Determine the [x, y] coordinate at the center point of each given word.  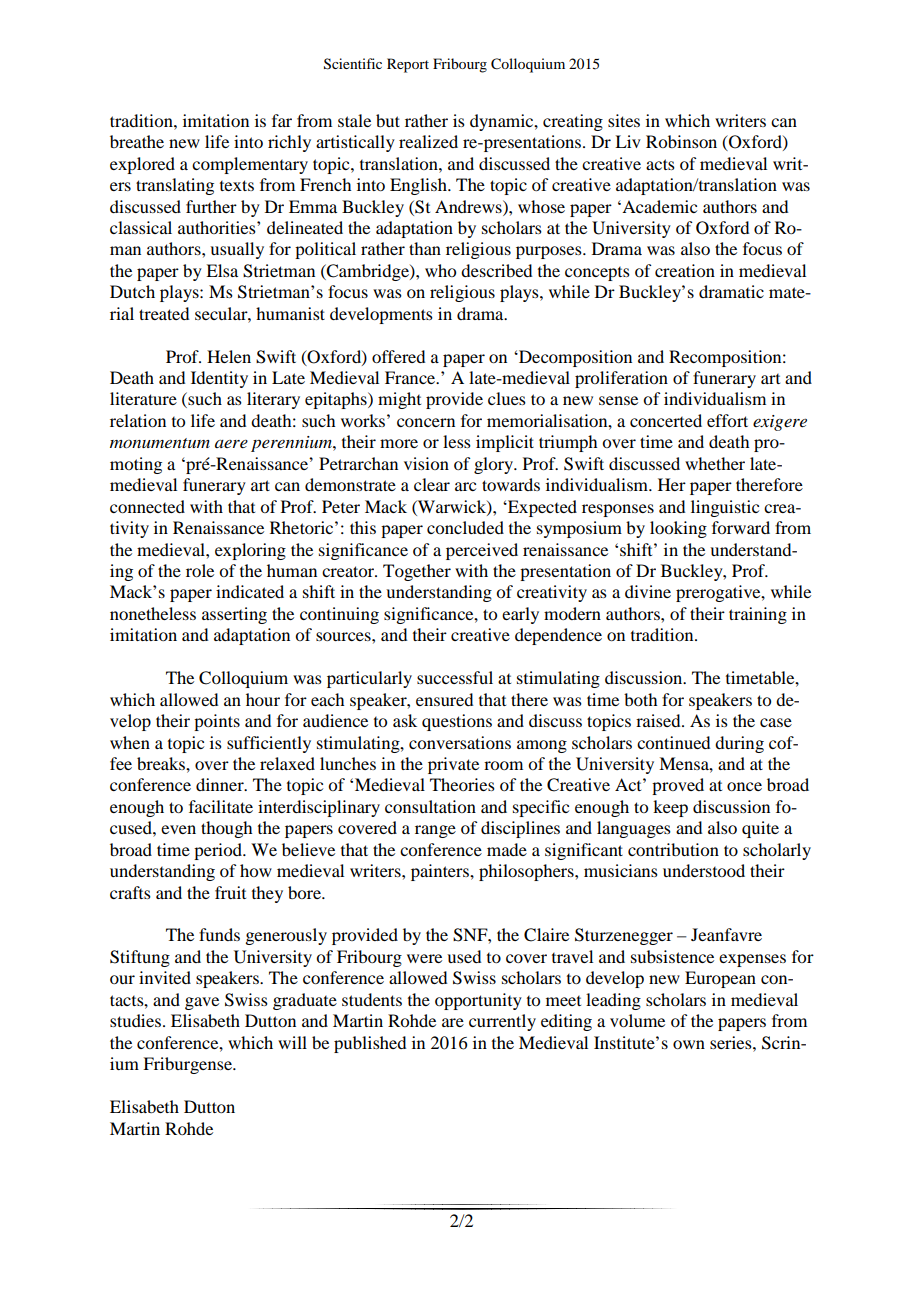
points [217, 722]
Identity [219, 379]
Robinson [681, 141]
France [411, 377]
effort [727, 420]
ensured [444, 699]
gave [202, 1003]
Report [408, 65]
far [282, 120]
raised [659, 720]
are [453, 1022]
